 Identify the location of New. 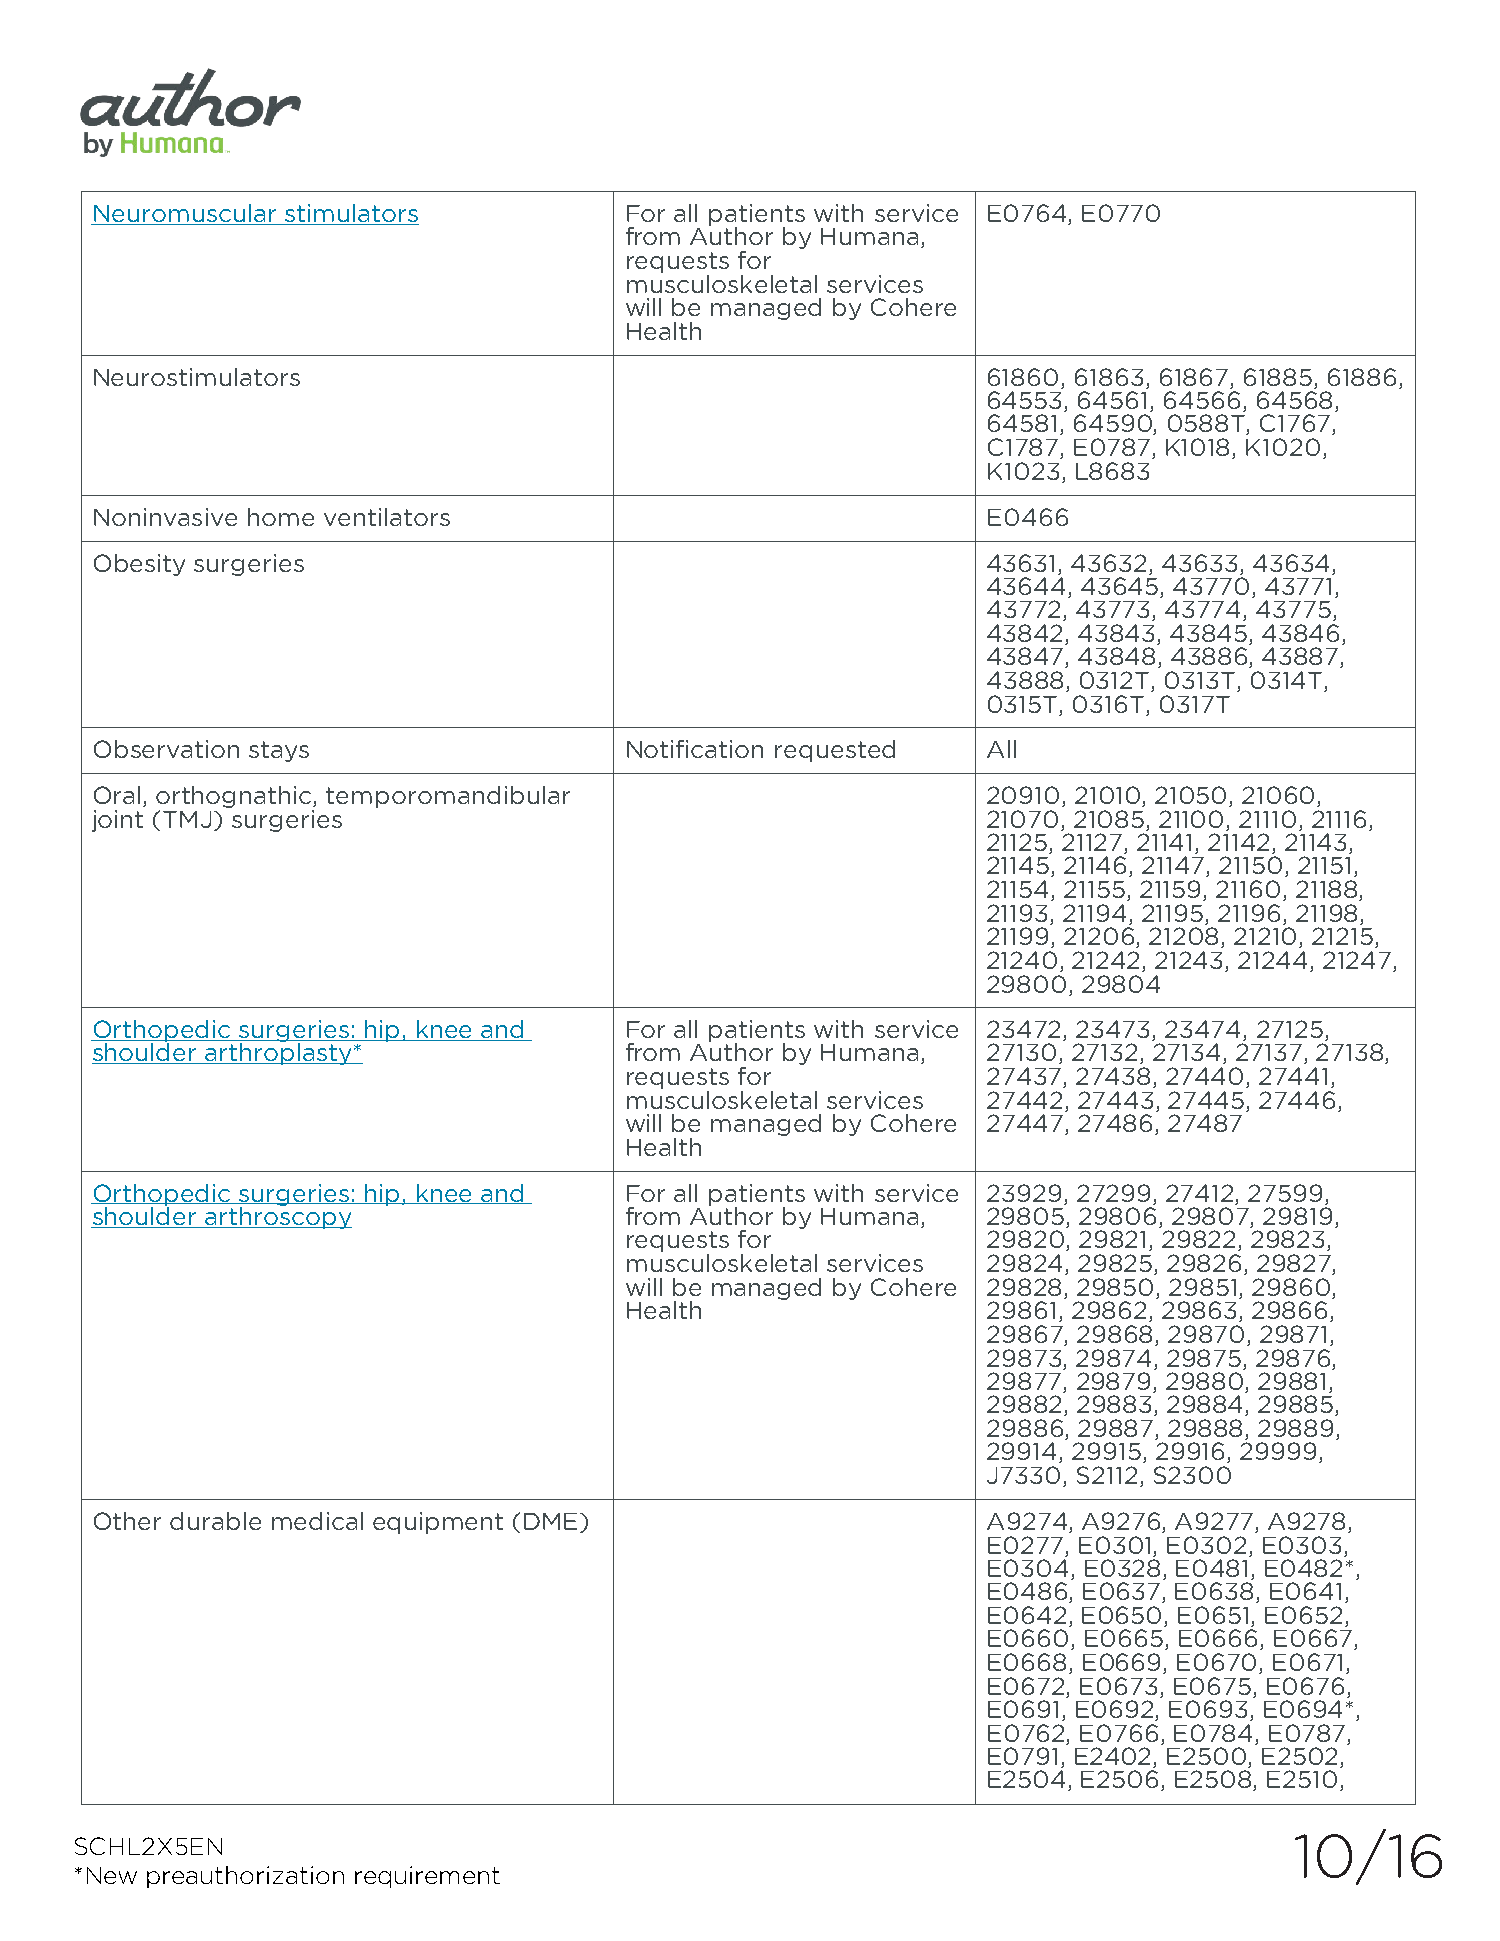
(112, 1875).
